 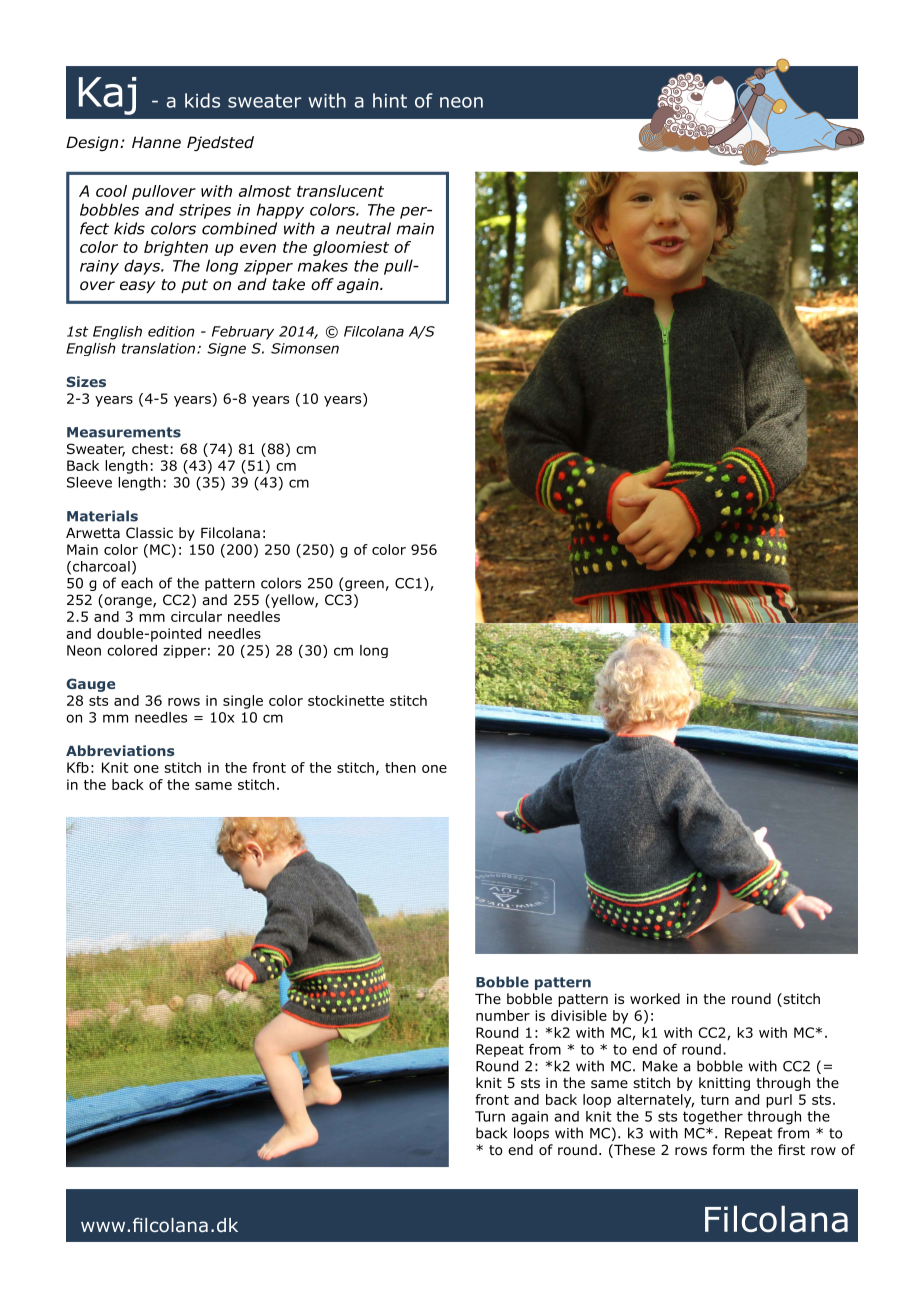 I want to click on number, so click(x=503, y=1015).
